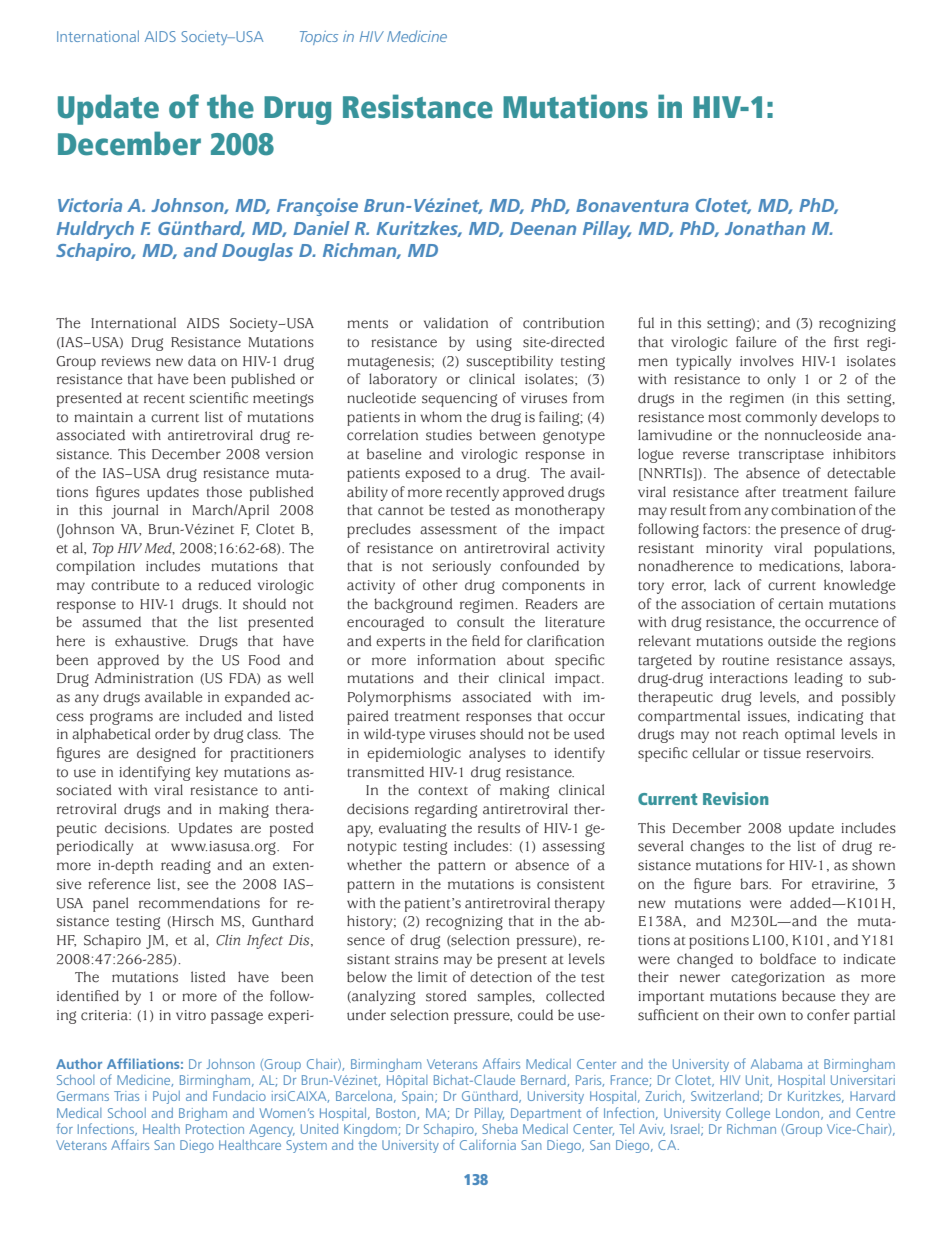 This screenshot has height=1233, width=952. I want to click on Topics, so click(319, 38).
